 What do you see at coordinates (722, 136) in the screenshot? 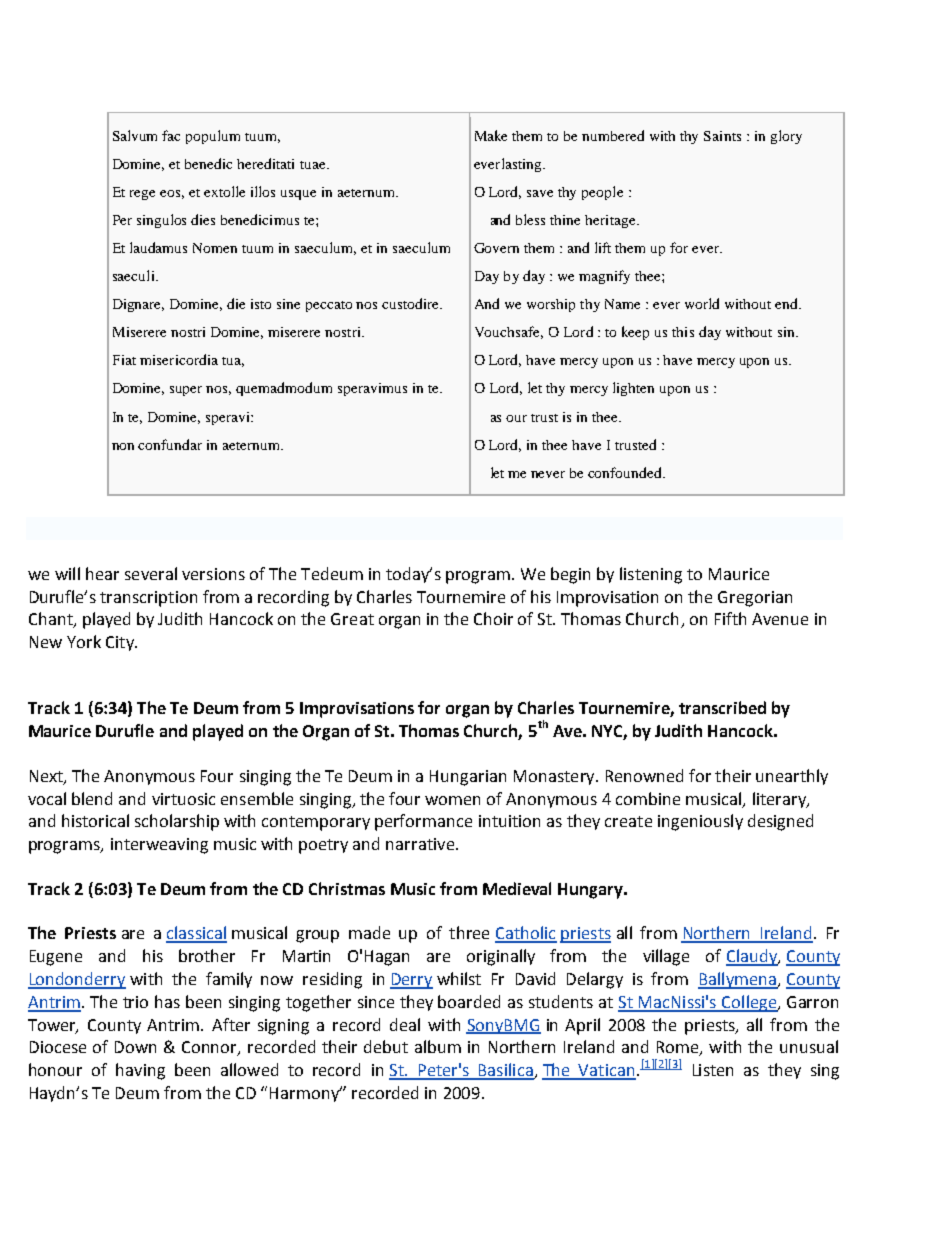
I see `Saints` at bounding box center [722, 136].
